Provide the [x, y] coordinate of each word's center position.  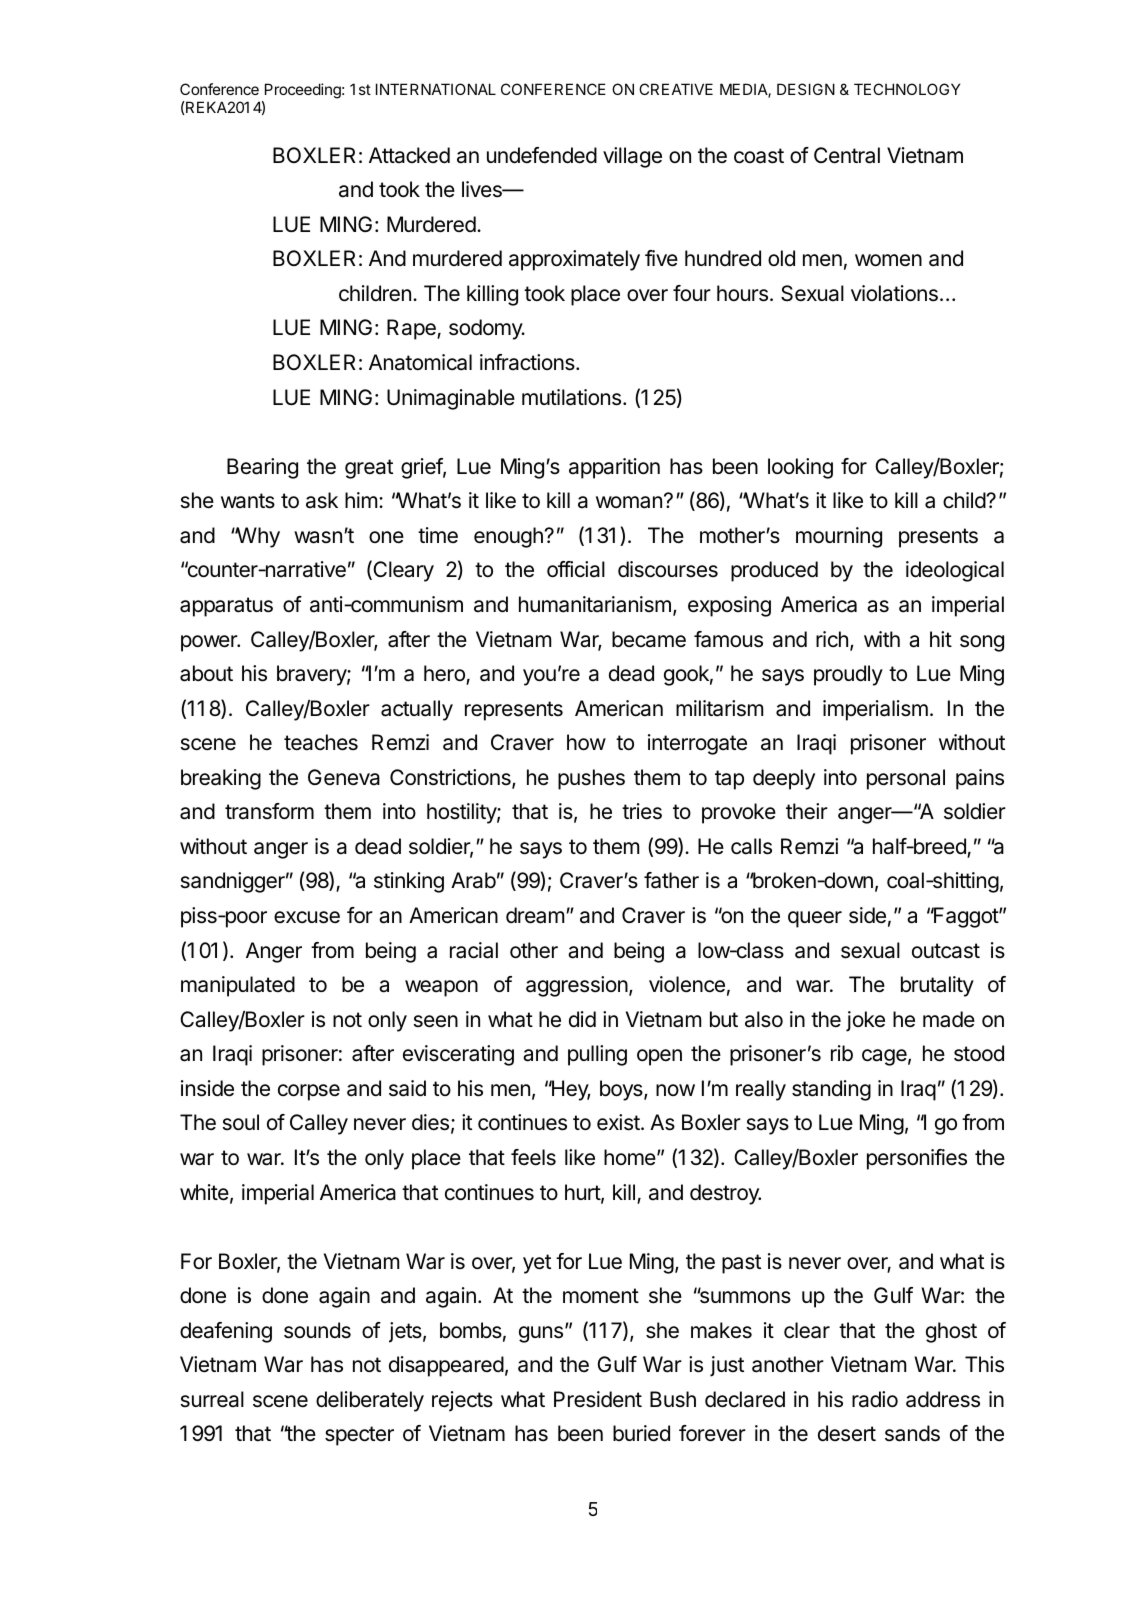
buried [641, 1433]
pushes [591, 779]
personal [906, 779]
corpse [309, 1092]
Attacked [409, 155]
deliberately [370, 1401]
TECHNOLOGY [907, 89]
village [632, 157]
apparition [614, 468]
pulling [597, 1055]
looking [800, 468]
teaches [321, 742]
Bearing [262, 468]
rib [842, 1053]
